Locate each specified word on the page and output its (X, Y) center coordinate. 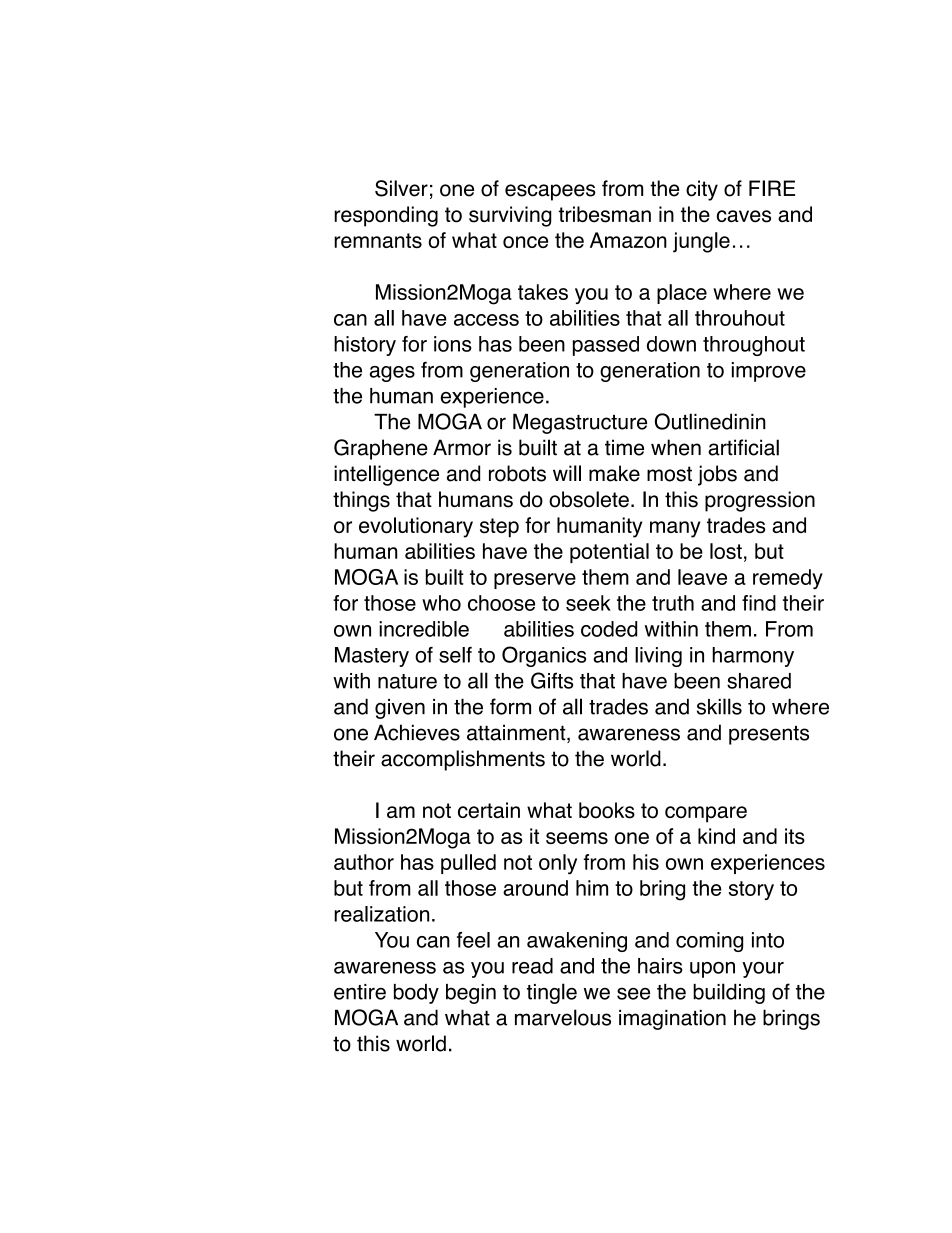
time (624, 447)
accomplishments (463, 760)
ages (392, 374)
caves (744, 216)
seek (588, 603)
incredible (424, 629)
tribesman (605, 214)
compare (706, 814)
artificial (743, 447)
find (759, 603)
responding (386, 216)
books (607, 810)
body (416, 994)
